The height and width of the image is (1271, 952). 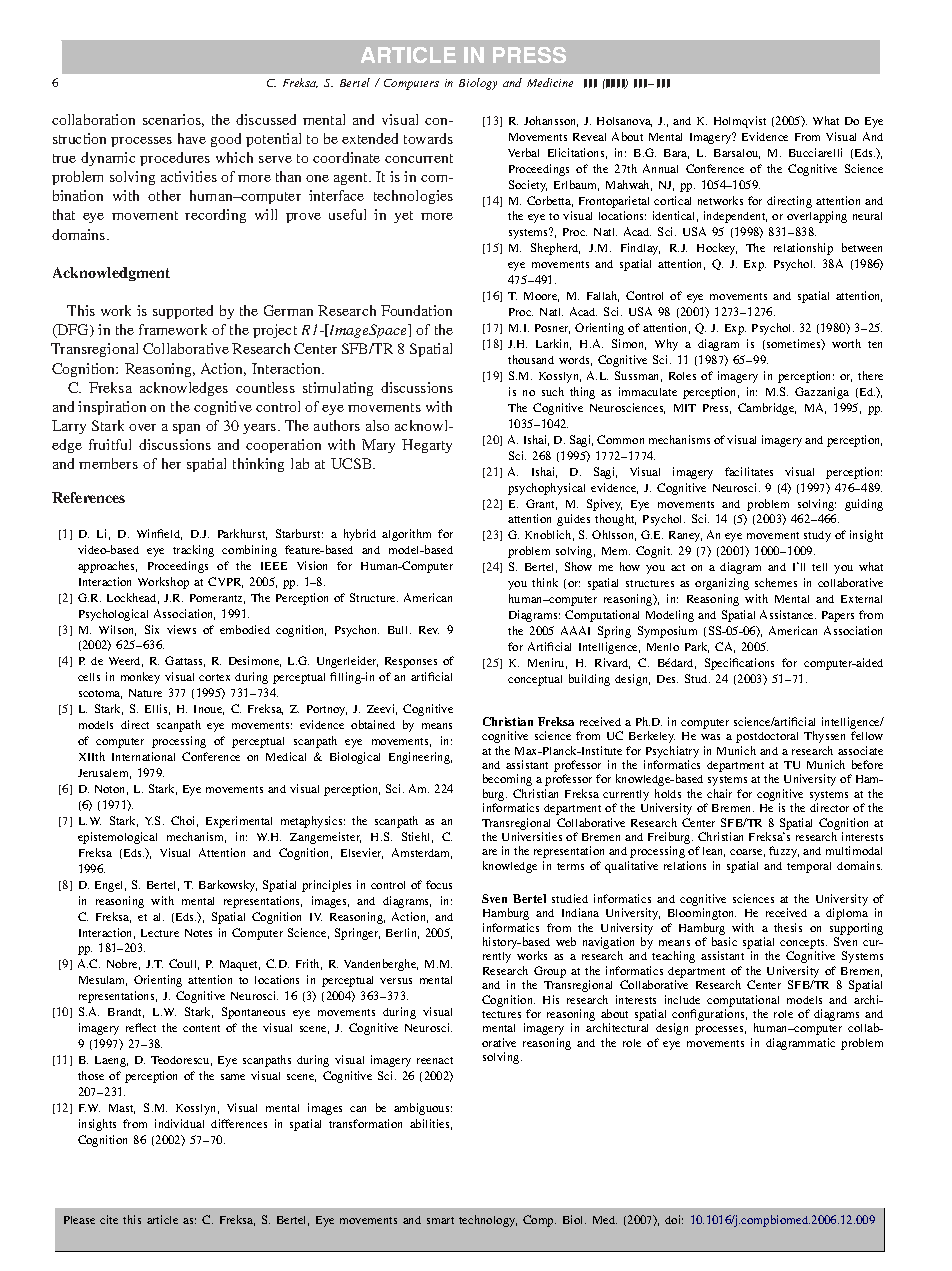 I want to click on epistemological, so click(x=117, y=838).
